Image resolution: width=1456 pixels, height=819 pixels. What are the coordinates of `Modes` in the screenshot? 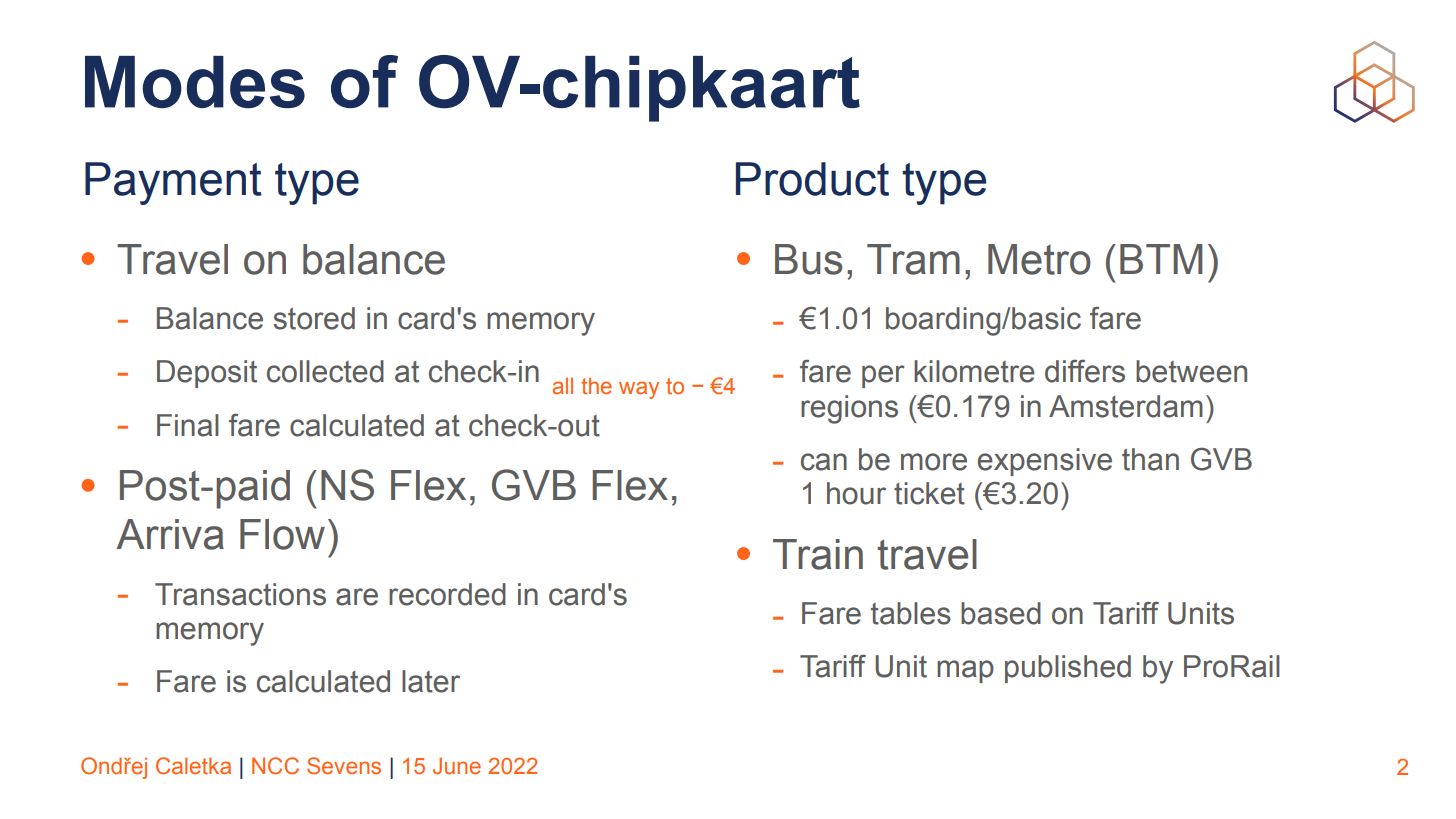 It's located at (195, 82).
